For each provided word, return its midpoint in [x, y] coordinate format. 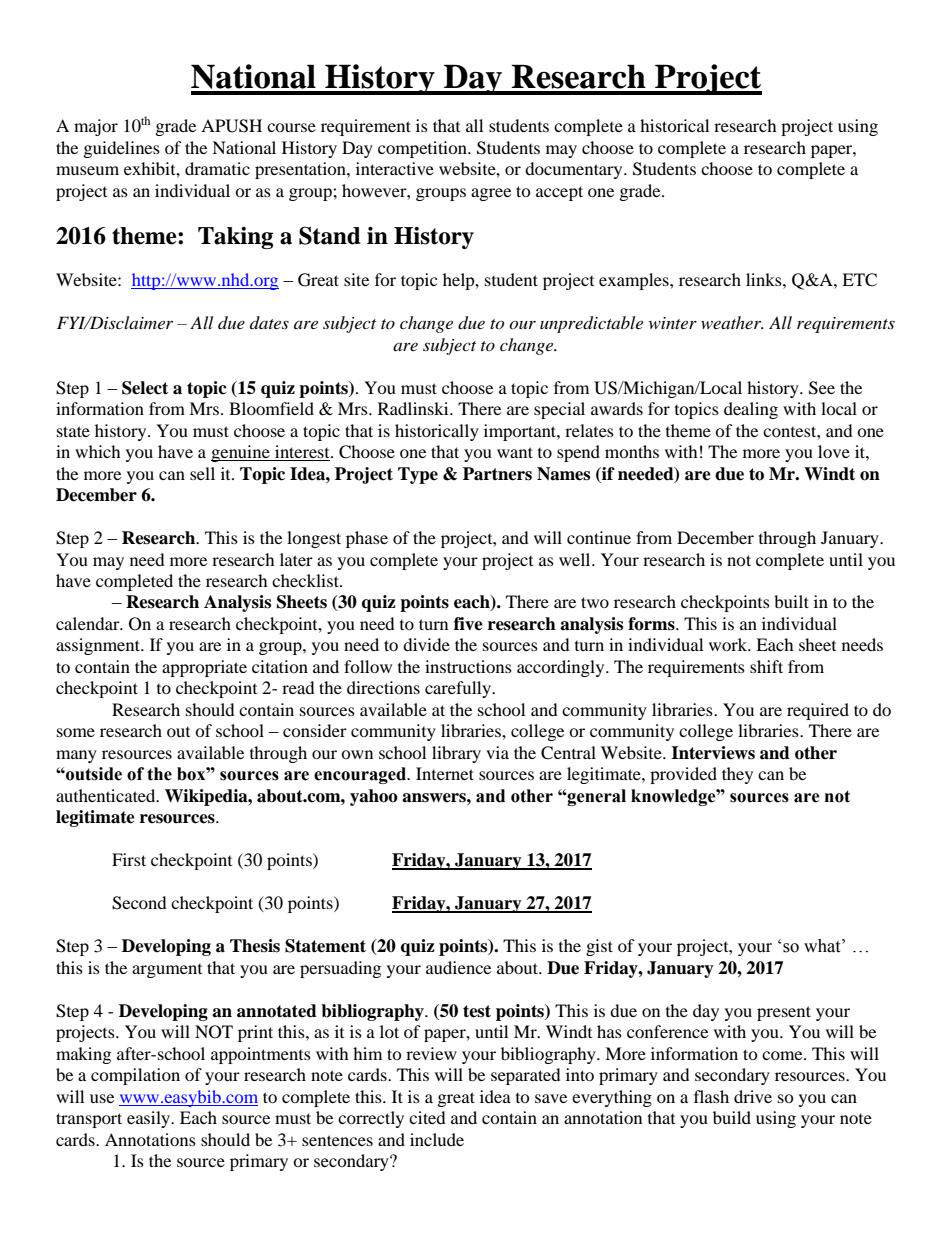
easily [150, 1119]
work [729, 644]
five [468, 624]
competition [423, 149]
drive [753, 1096]
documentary [575, 170]
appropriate [204, 668]
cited [427, 1117]
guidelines [122, 149]
